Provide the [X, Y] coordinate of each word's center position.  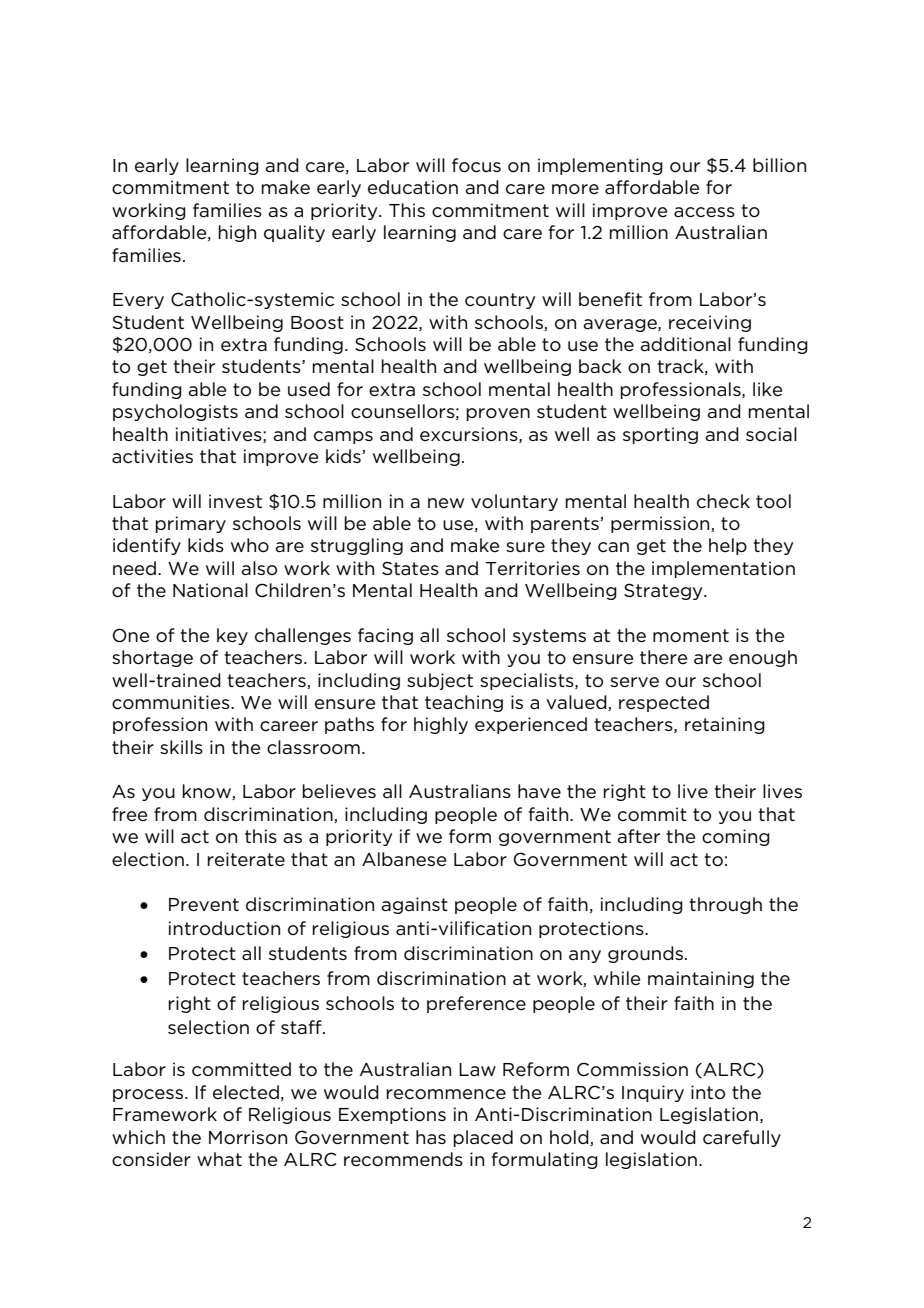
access [704, 212]
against [414, 905]
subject [440, 681]
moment [691, 636]
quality [294, 233]
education [413, 187]
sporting [660, 435]
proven [498, 414]
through [725, 905]
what [219, 1159]
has [431, 1137]
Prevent [204, 905]
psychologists [175, 412]
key [232, 636]
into [708, 1092]
